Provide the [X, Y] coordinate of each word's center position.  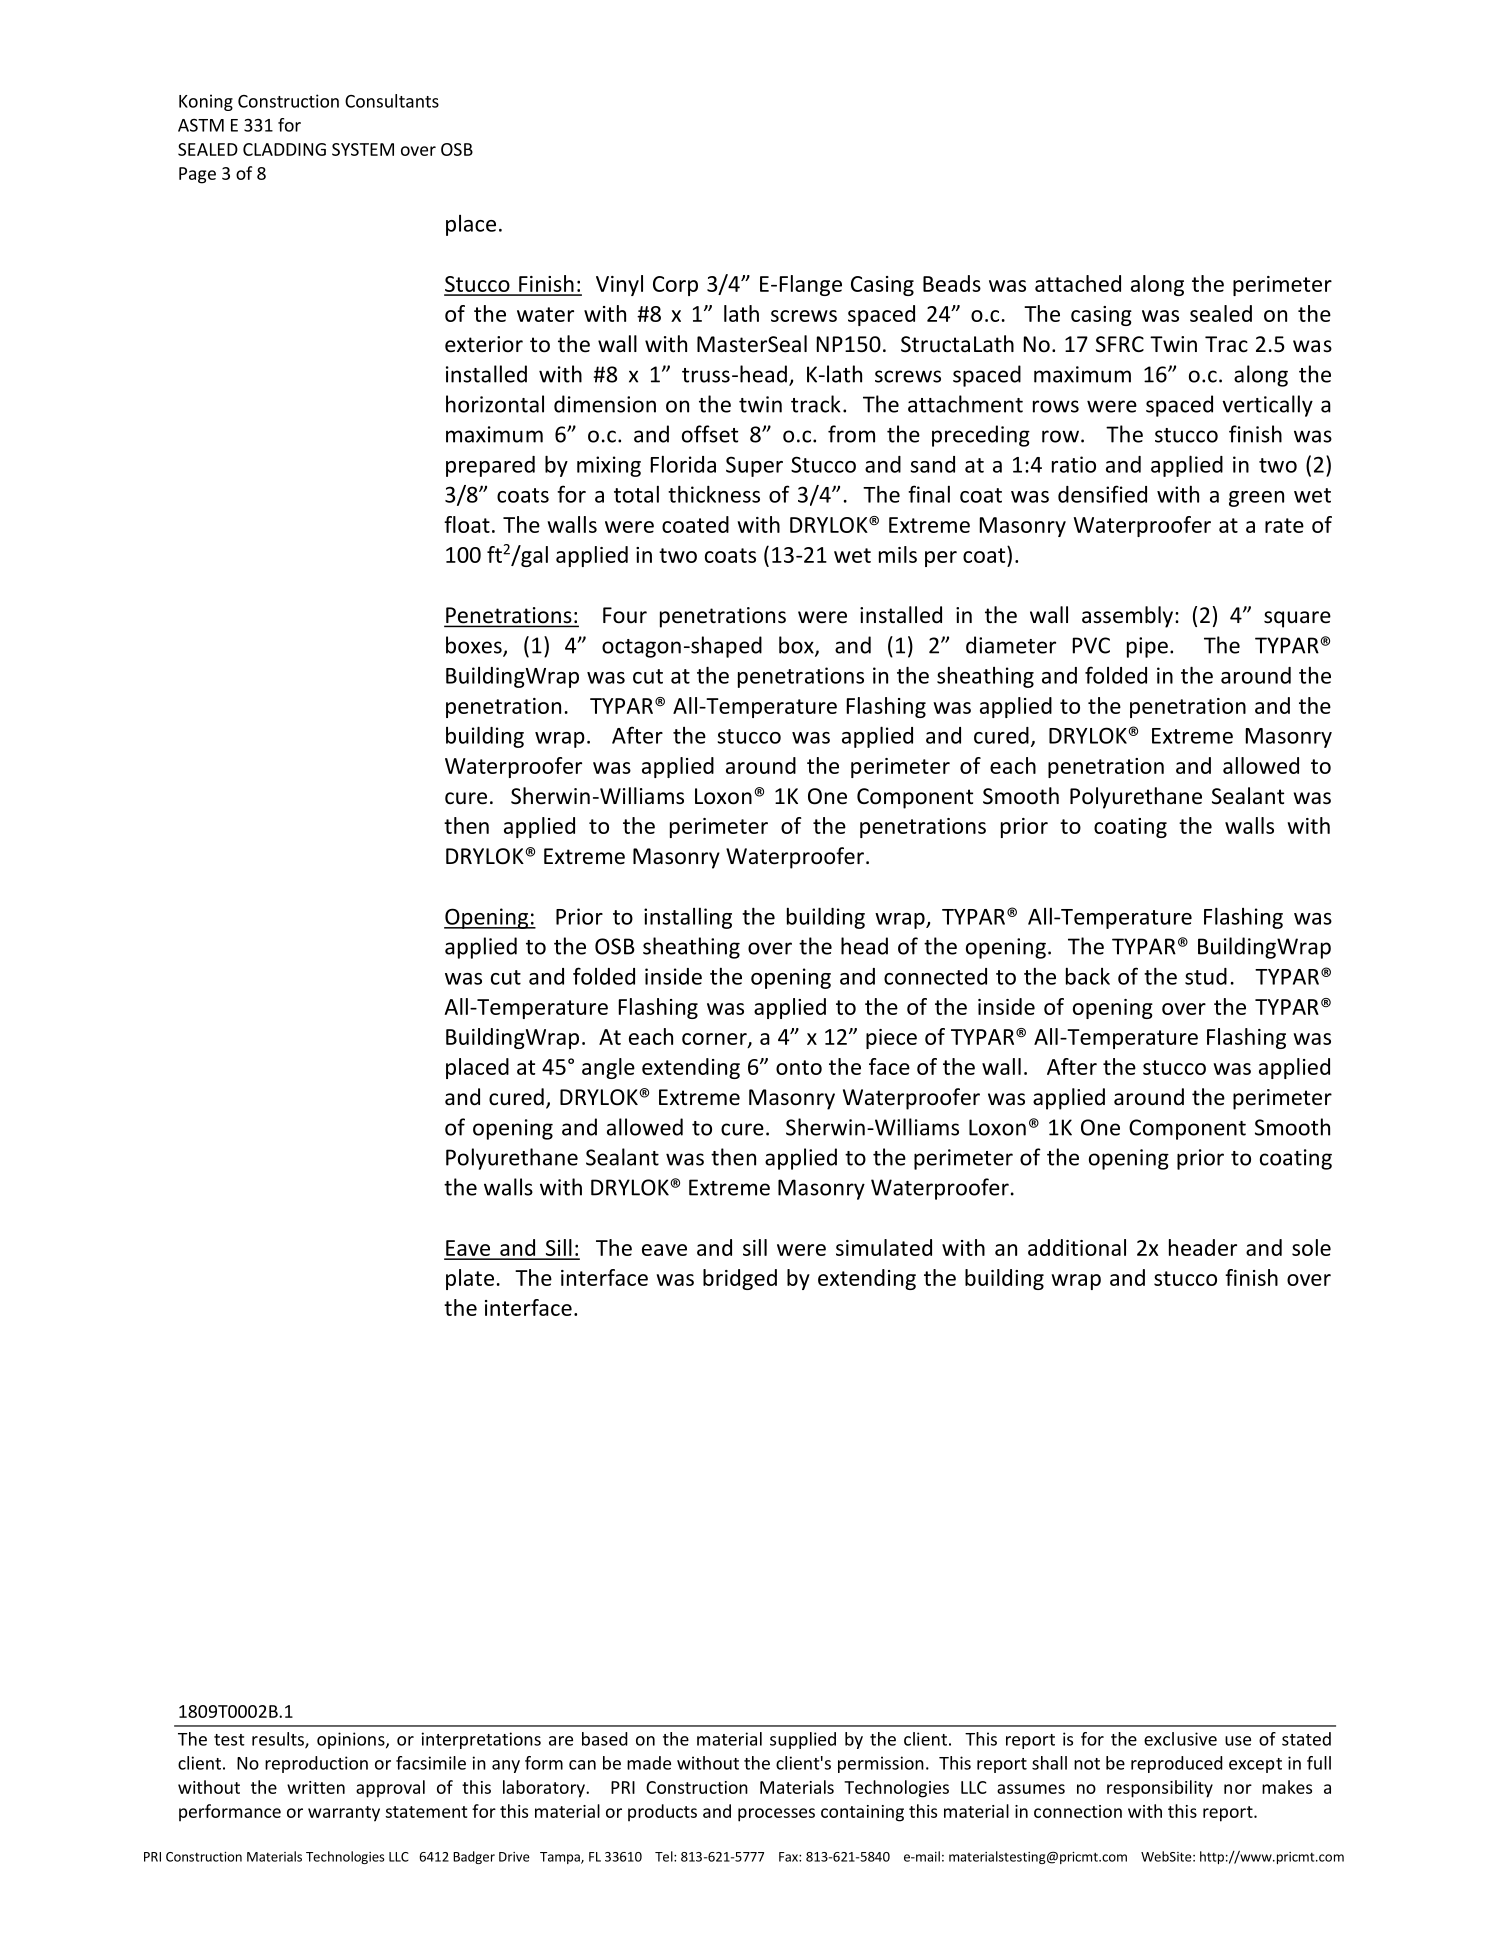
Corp [675, 286]
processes [776, 1815]
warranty [344, 1814]
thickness [714, 494]
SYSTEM [363, 149]
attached [1078, 283]
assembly [1129, 617]
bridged [740, 1279]
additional [1077, 1247]
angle [608, 1068]
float [467, 524]
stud [1206, 976]
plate [470, 1279]
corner [715, 1040]
